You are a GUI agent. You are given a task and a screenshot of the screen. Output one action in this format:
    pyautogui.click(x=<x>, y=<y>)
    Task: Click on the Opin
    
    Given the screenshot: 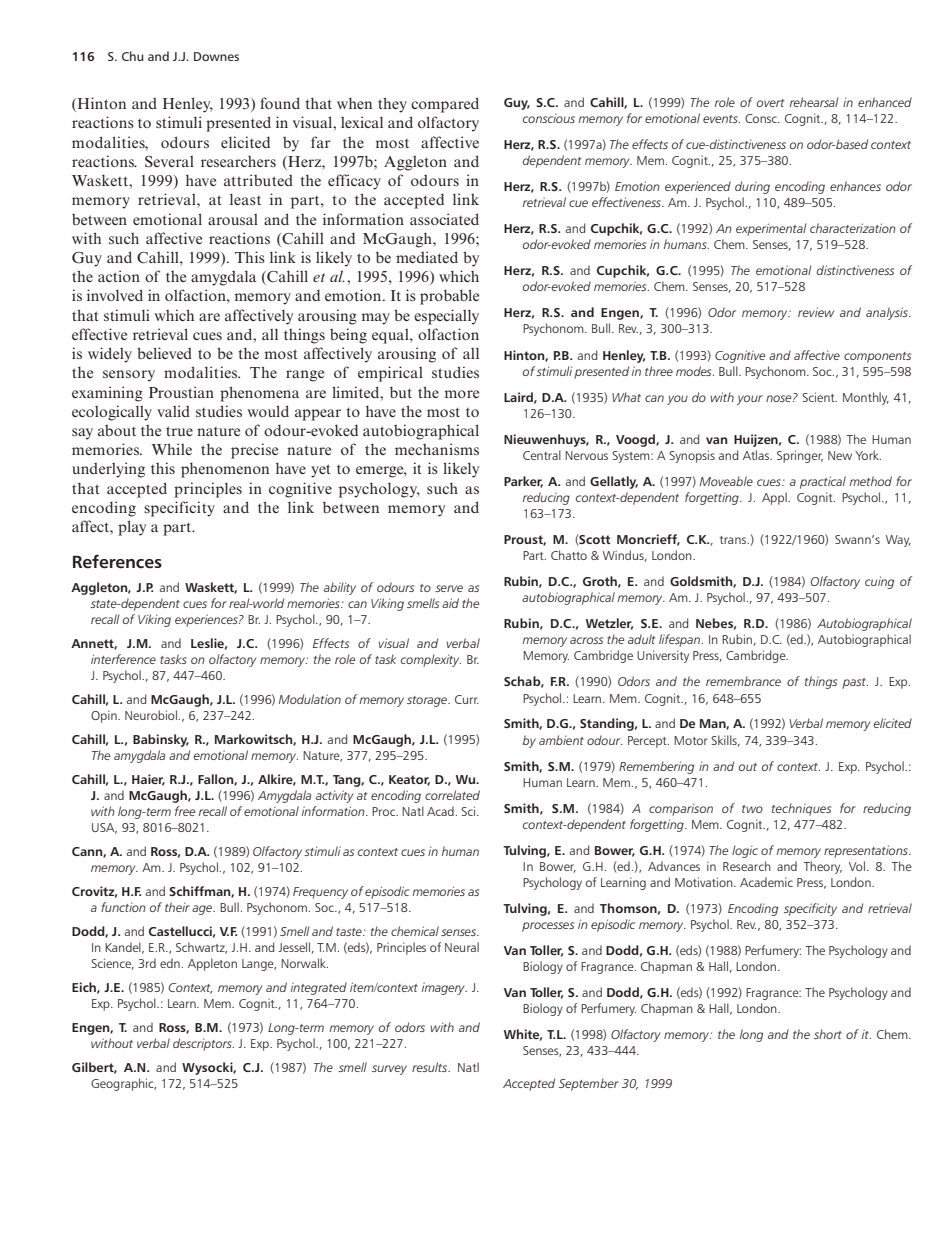 What is the action you would take?
    pyautogui.click(x=105, y=716)
